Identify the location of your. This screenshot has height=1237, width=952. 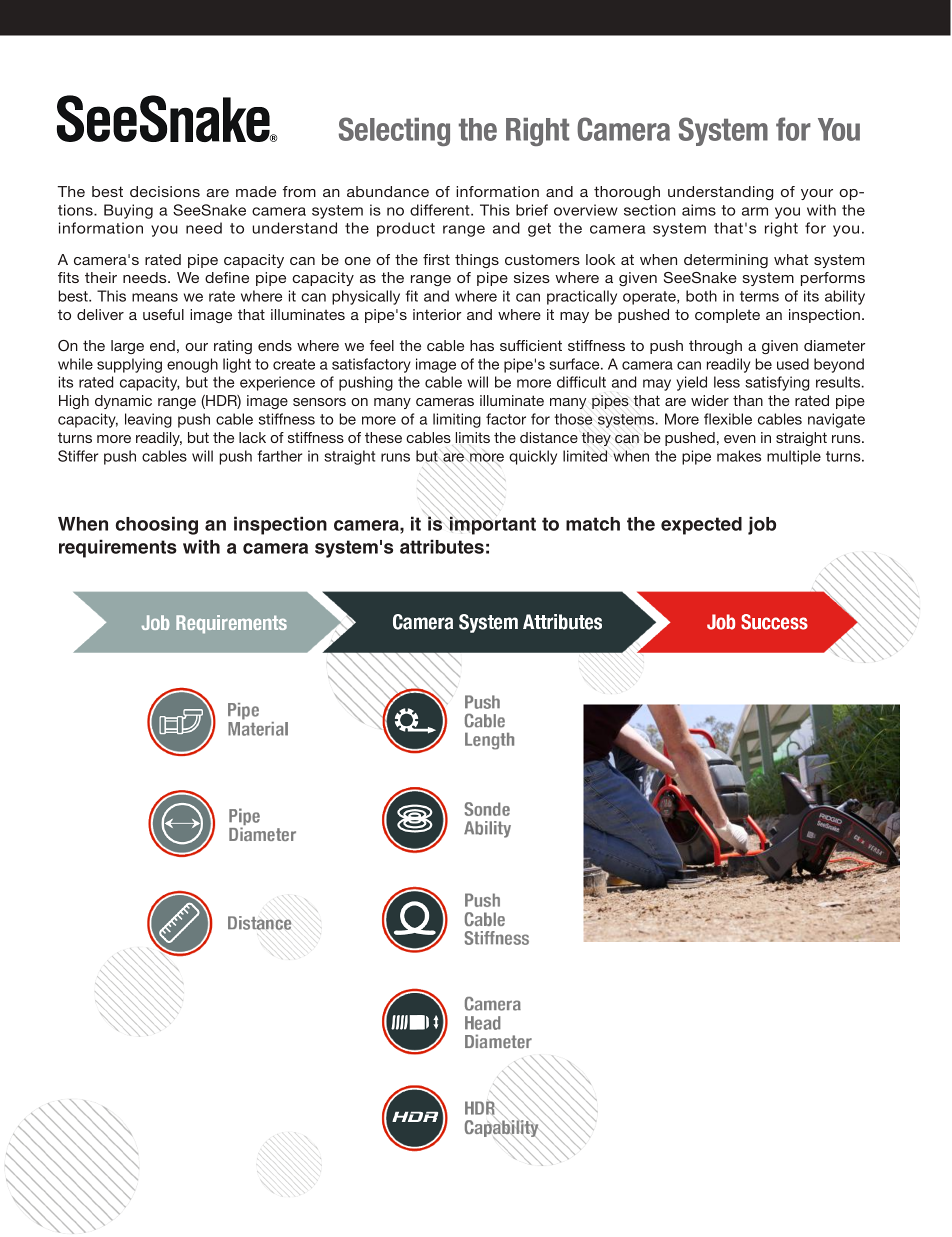
(817, 194).
